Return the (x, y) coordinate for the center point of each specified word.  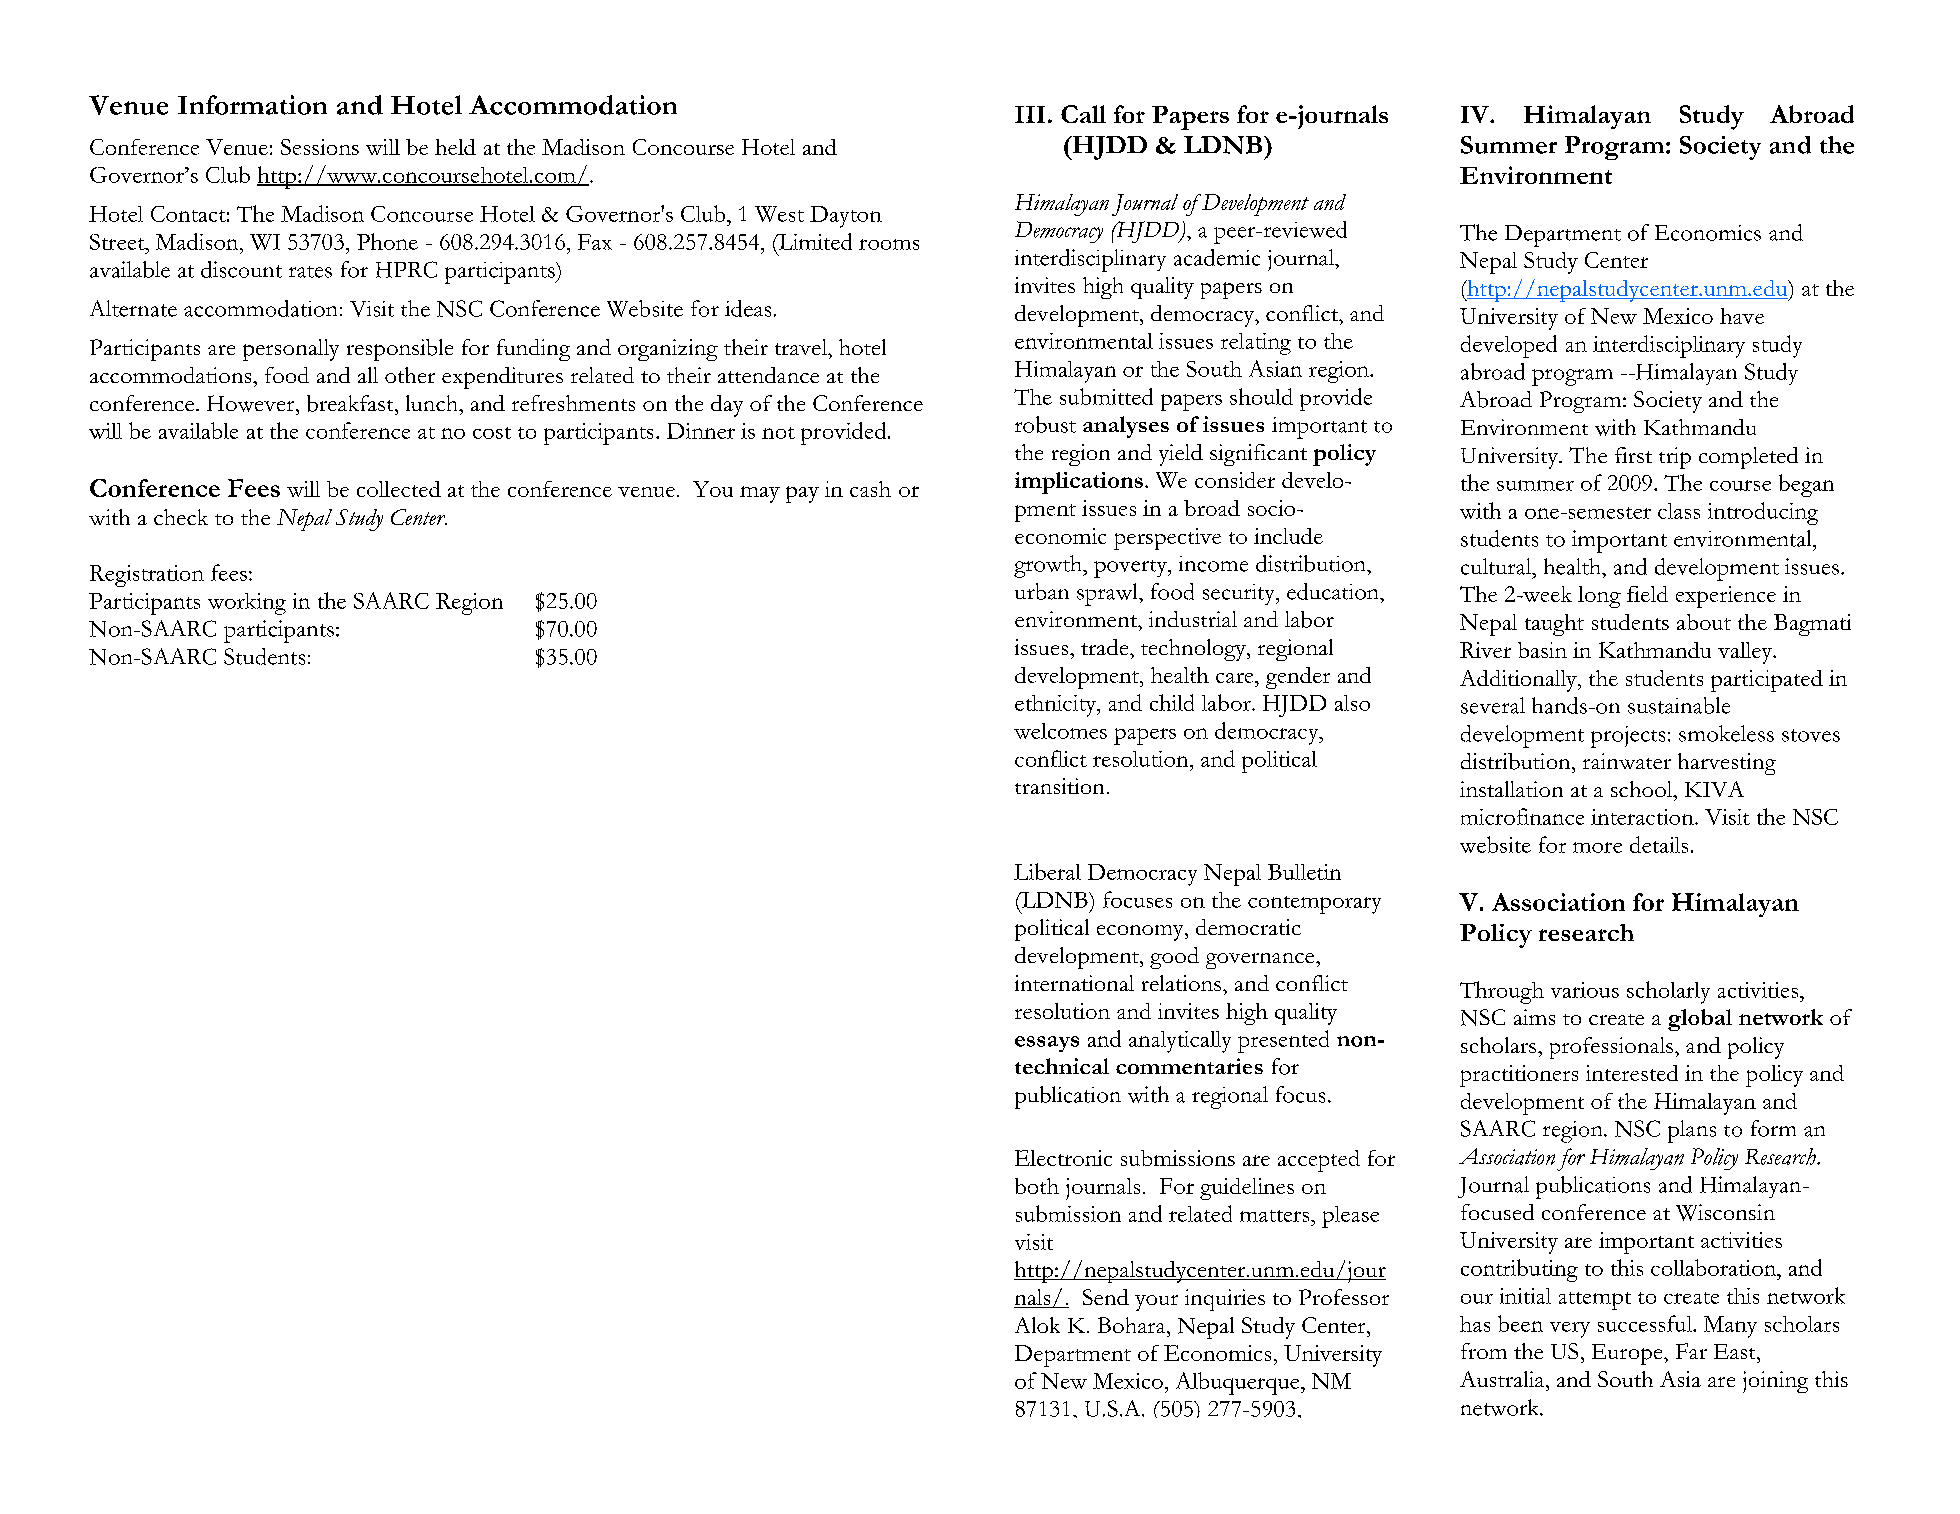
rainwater (1627, 761)
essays (1047, 1044)
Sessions (320, 147)
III (1030, 114)
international (1074, 983)
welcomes (1060, 731)
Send (1106, 1297)
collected (399, 489)
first (1633, 455)
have (1742, 316)
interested (1632, 1073)
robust (1045, 424)
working (247, 604)
